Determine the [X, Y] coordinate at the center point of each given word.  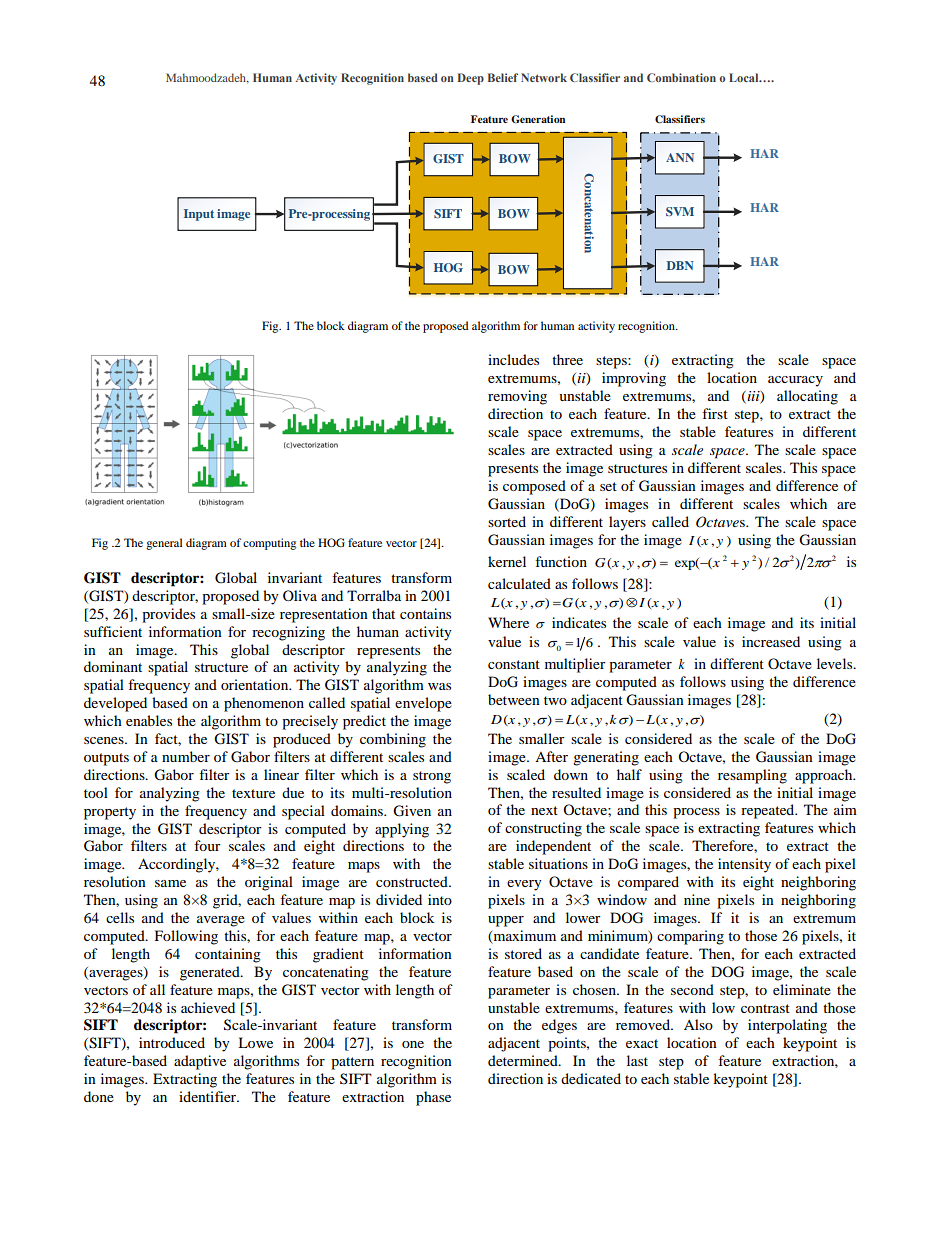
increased [771, 641]
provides [168, 615]
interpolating [787, 1026]
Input [199, 215]
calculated [519, 583]
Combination [681, 77]
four [207, 845]
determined [524, 1060]
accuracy [795, 381]
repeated [769, 811]
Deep [471, 79]
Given [412, 811]
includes [513, 359]
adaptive [200, 1062]
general [164, 544]
